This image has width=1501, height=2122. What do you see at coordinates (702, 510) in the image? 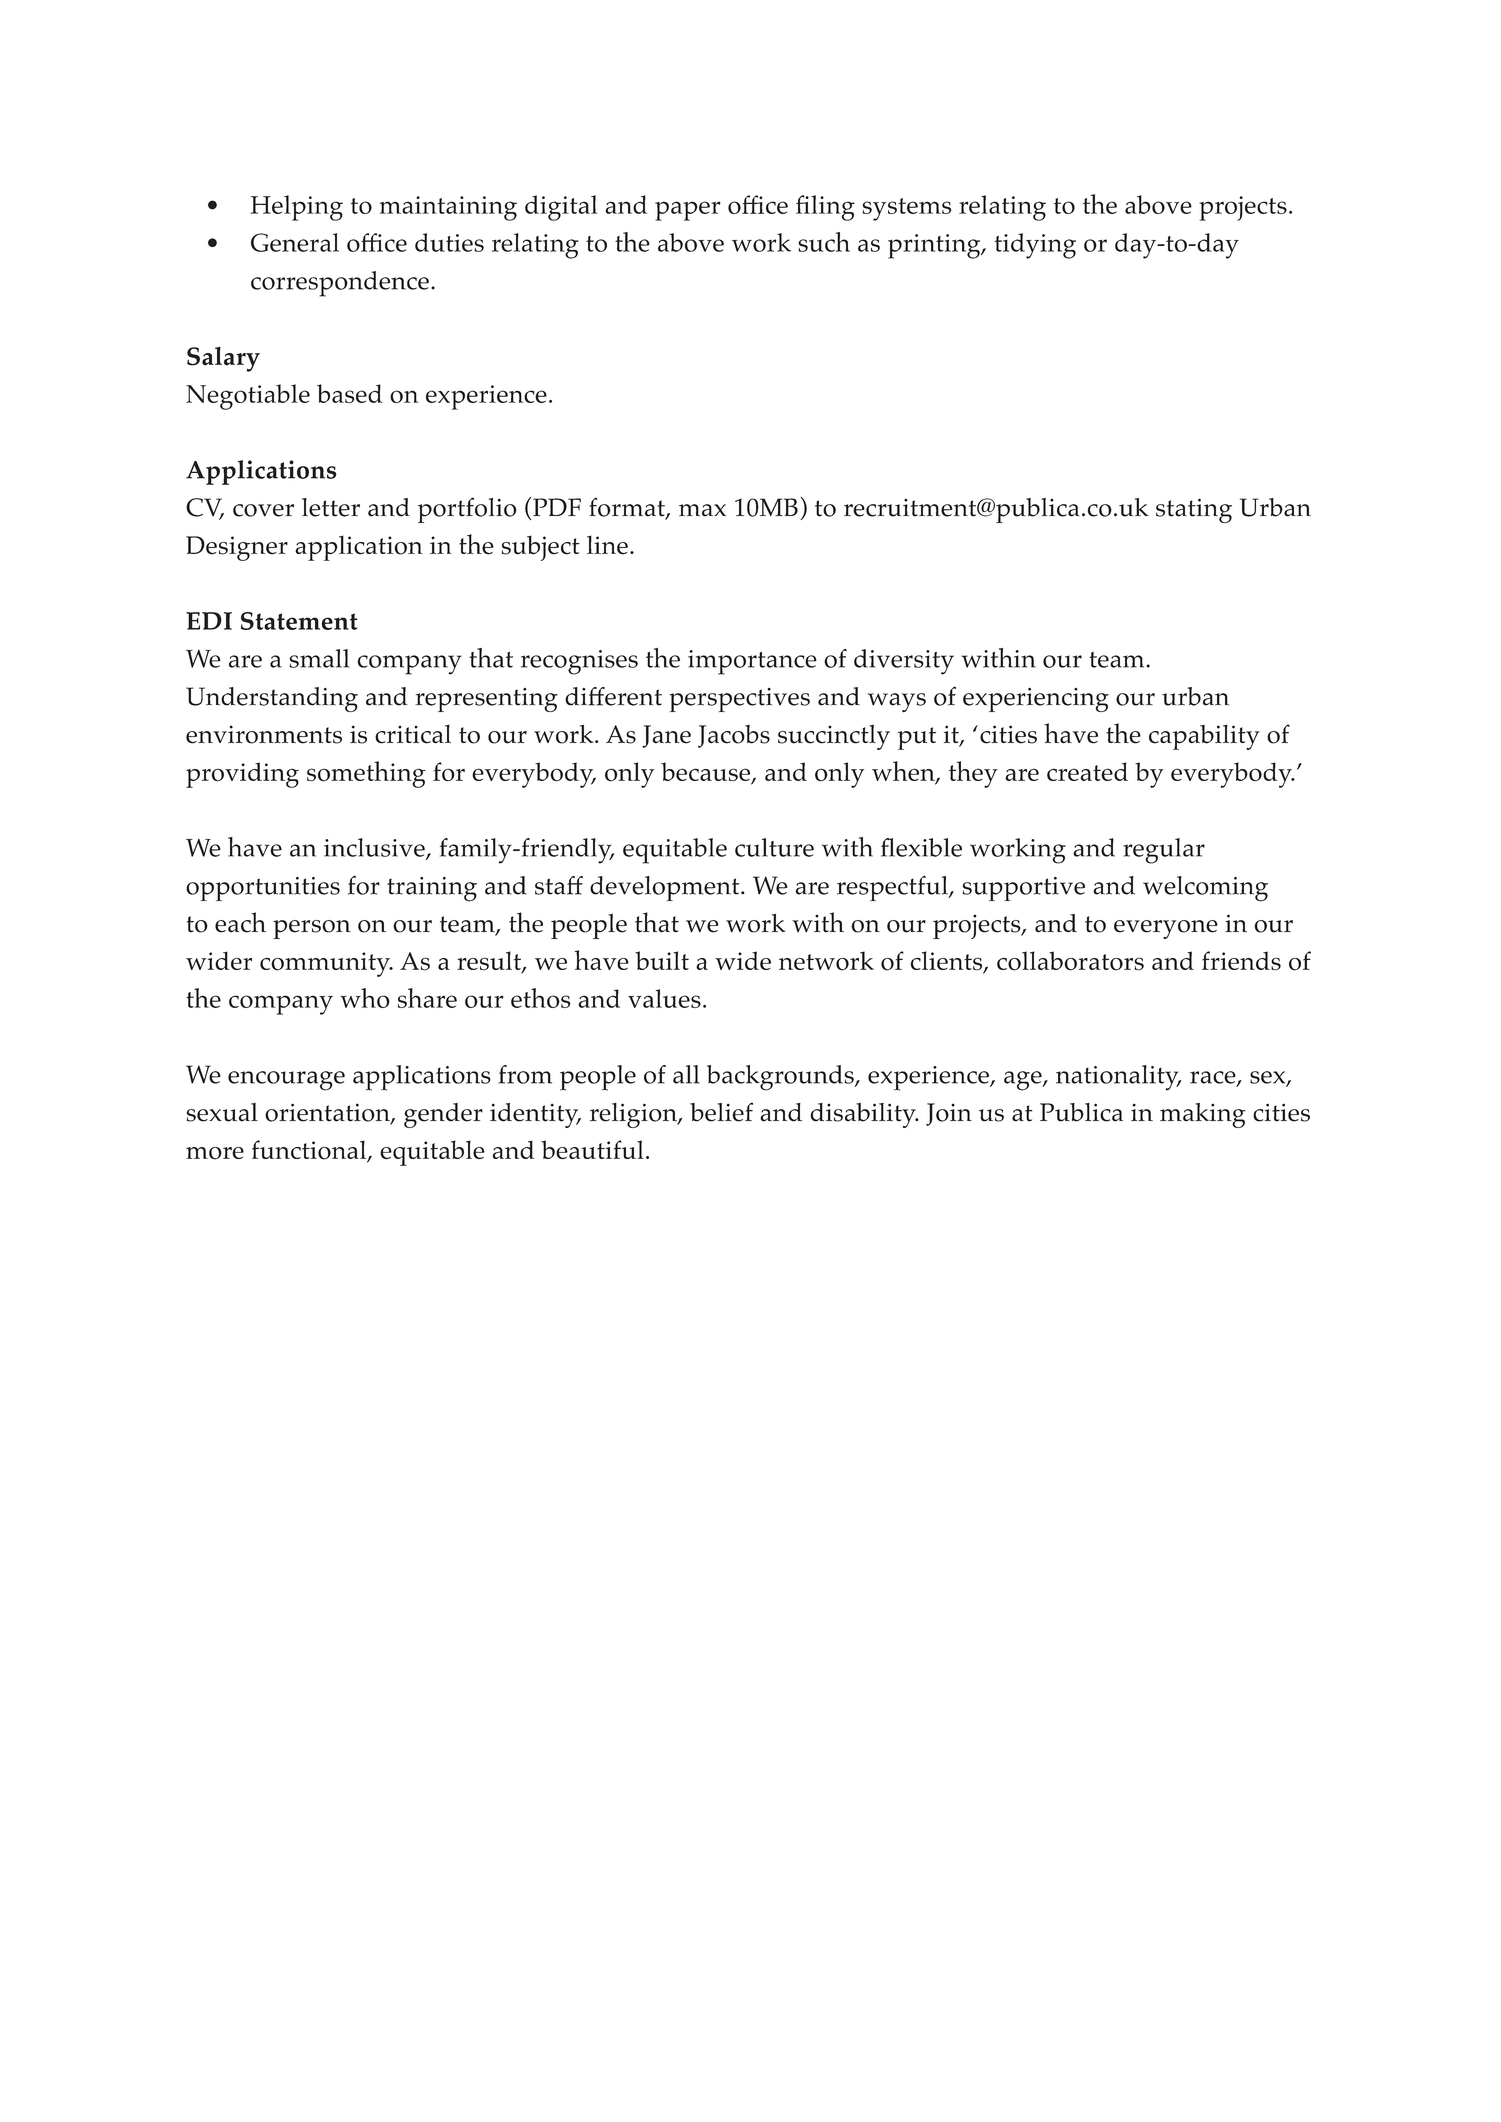
I see `max` at bounding box center [702, 510].
